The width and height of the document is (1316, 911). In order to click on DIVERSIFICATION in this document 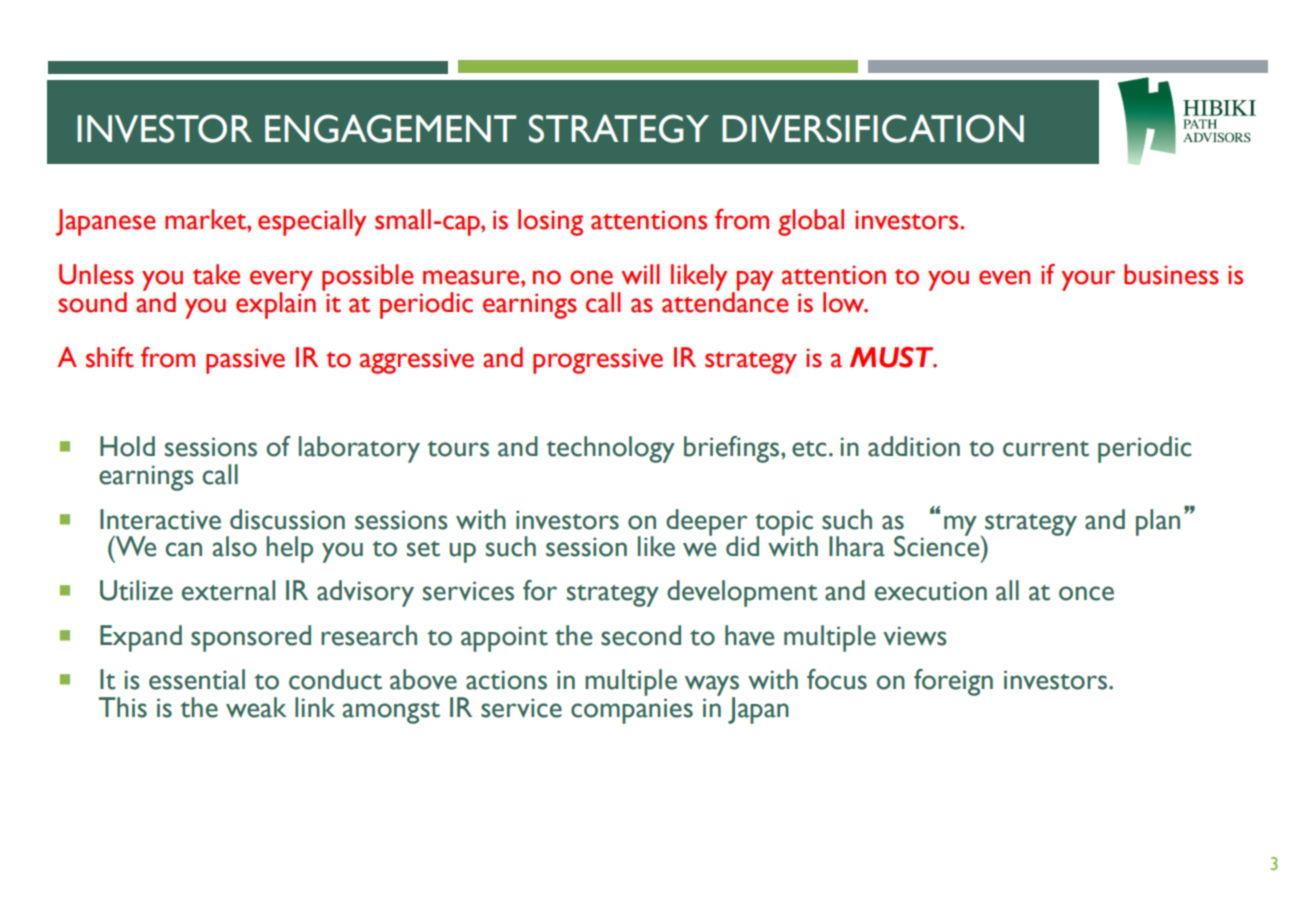, I will do `click(873, 128)`.
